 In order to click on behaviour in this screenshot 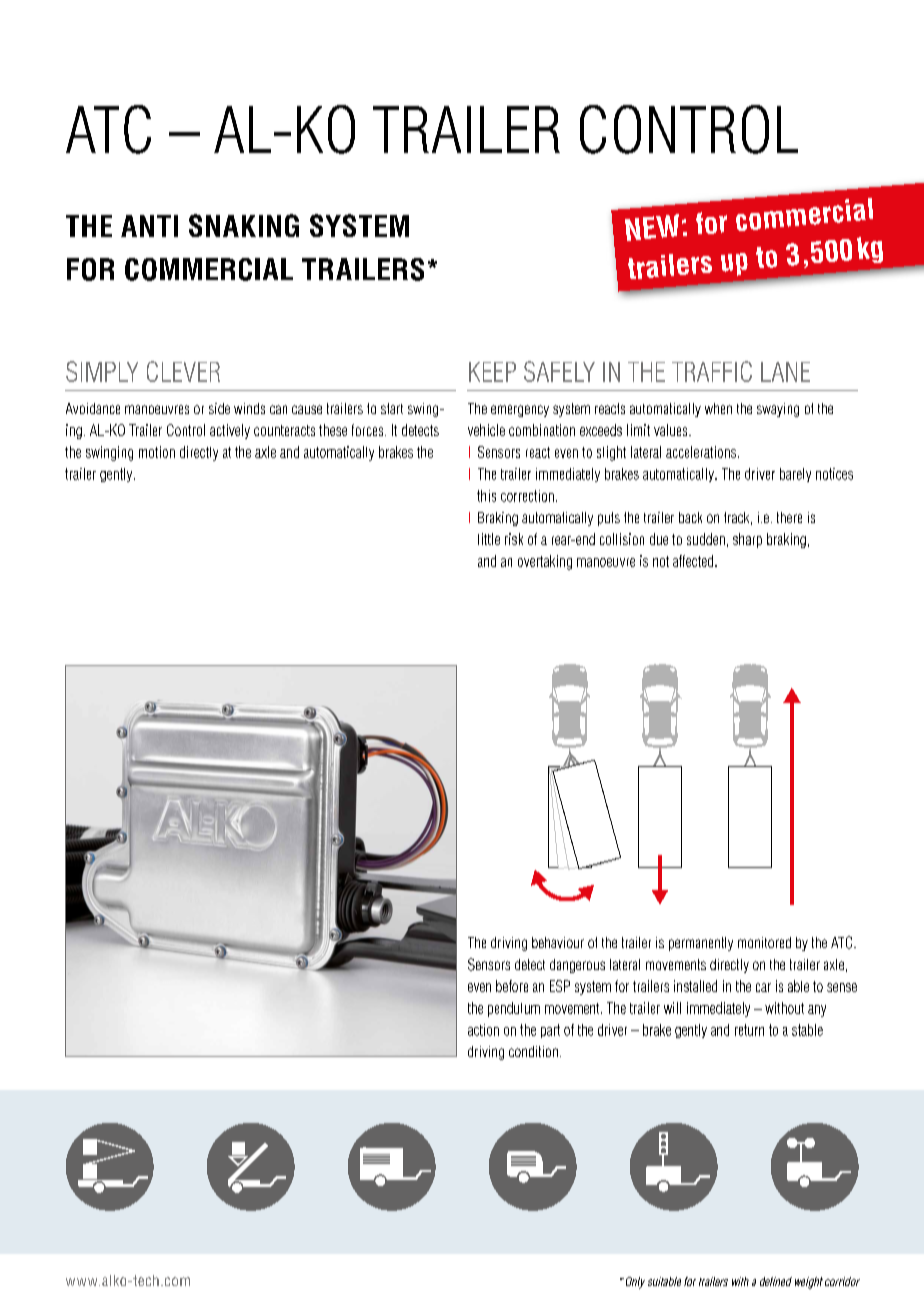, I will do `click(558, 942)`.
